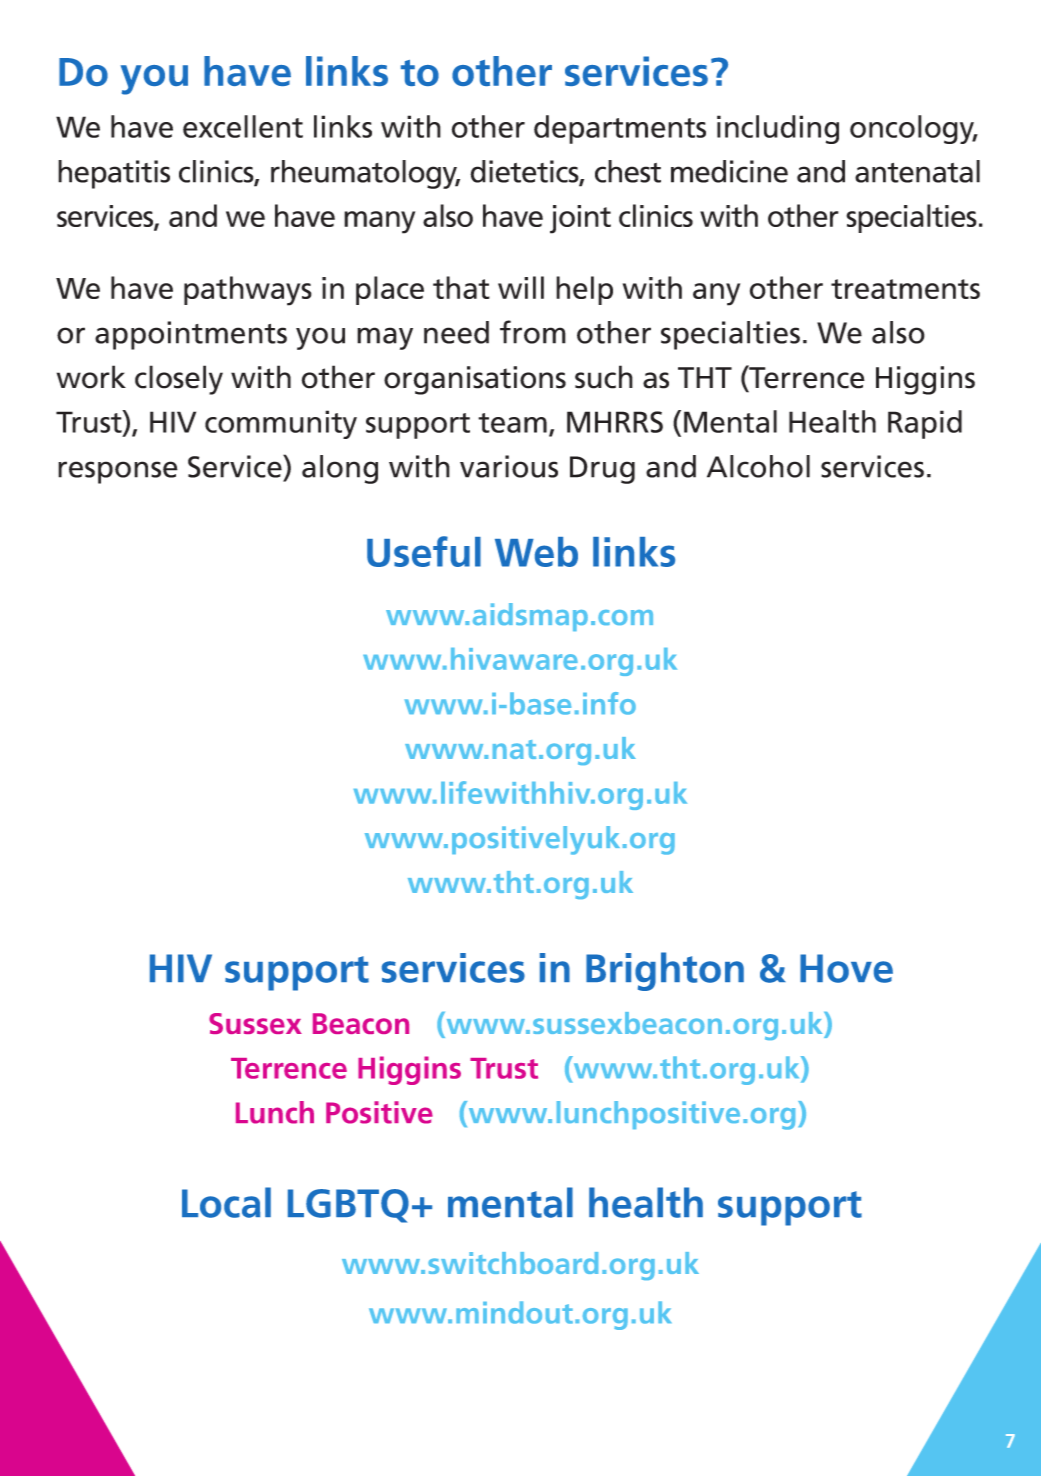  Describe the element at coordinates (226, 1202) in the page. I see `Local` at that location.
